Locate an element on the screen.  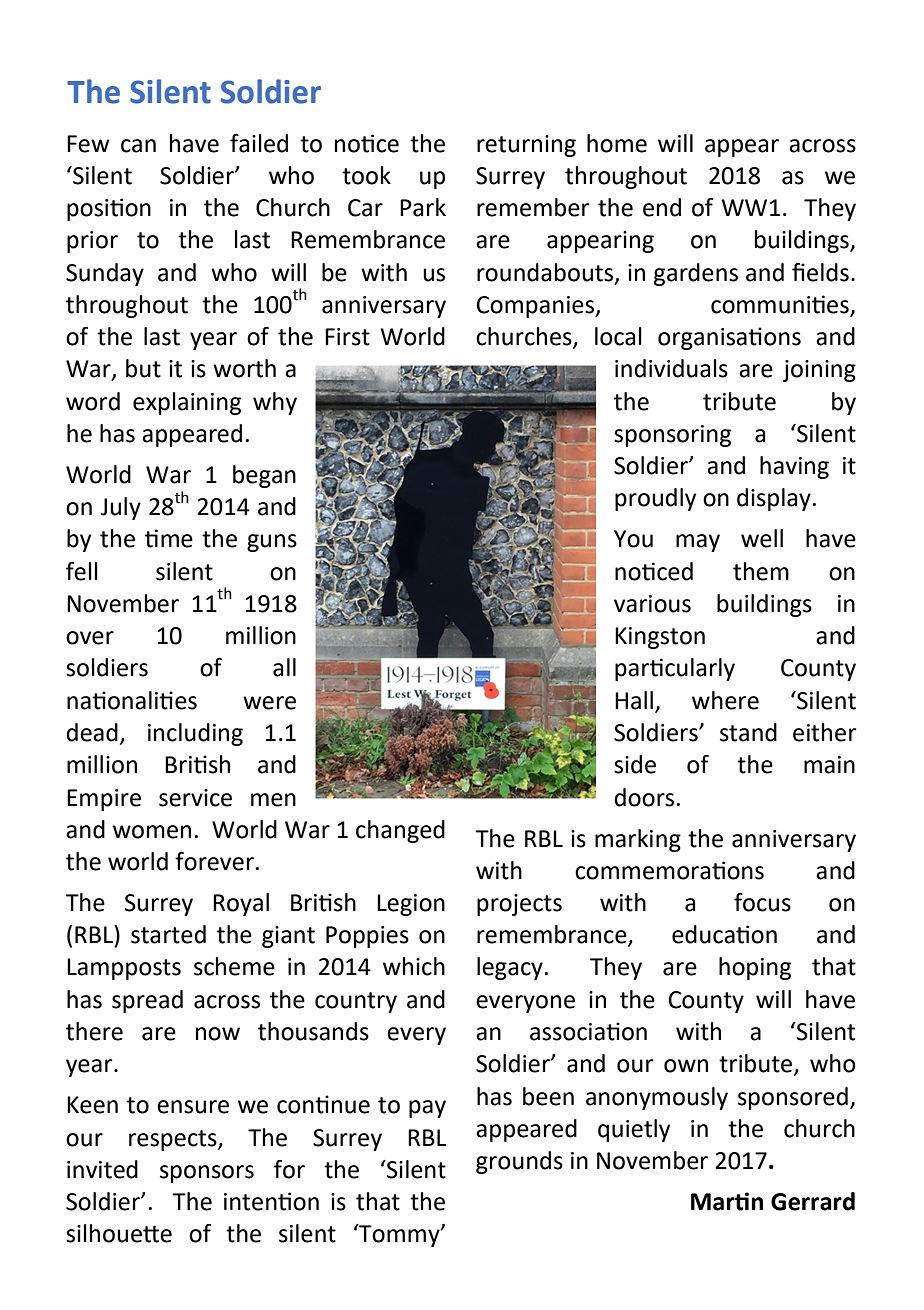
including is located at coordinates (195, 734).
